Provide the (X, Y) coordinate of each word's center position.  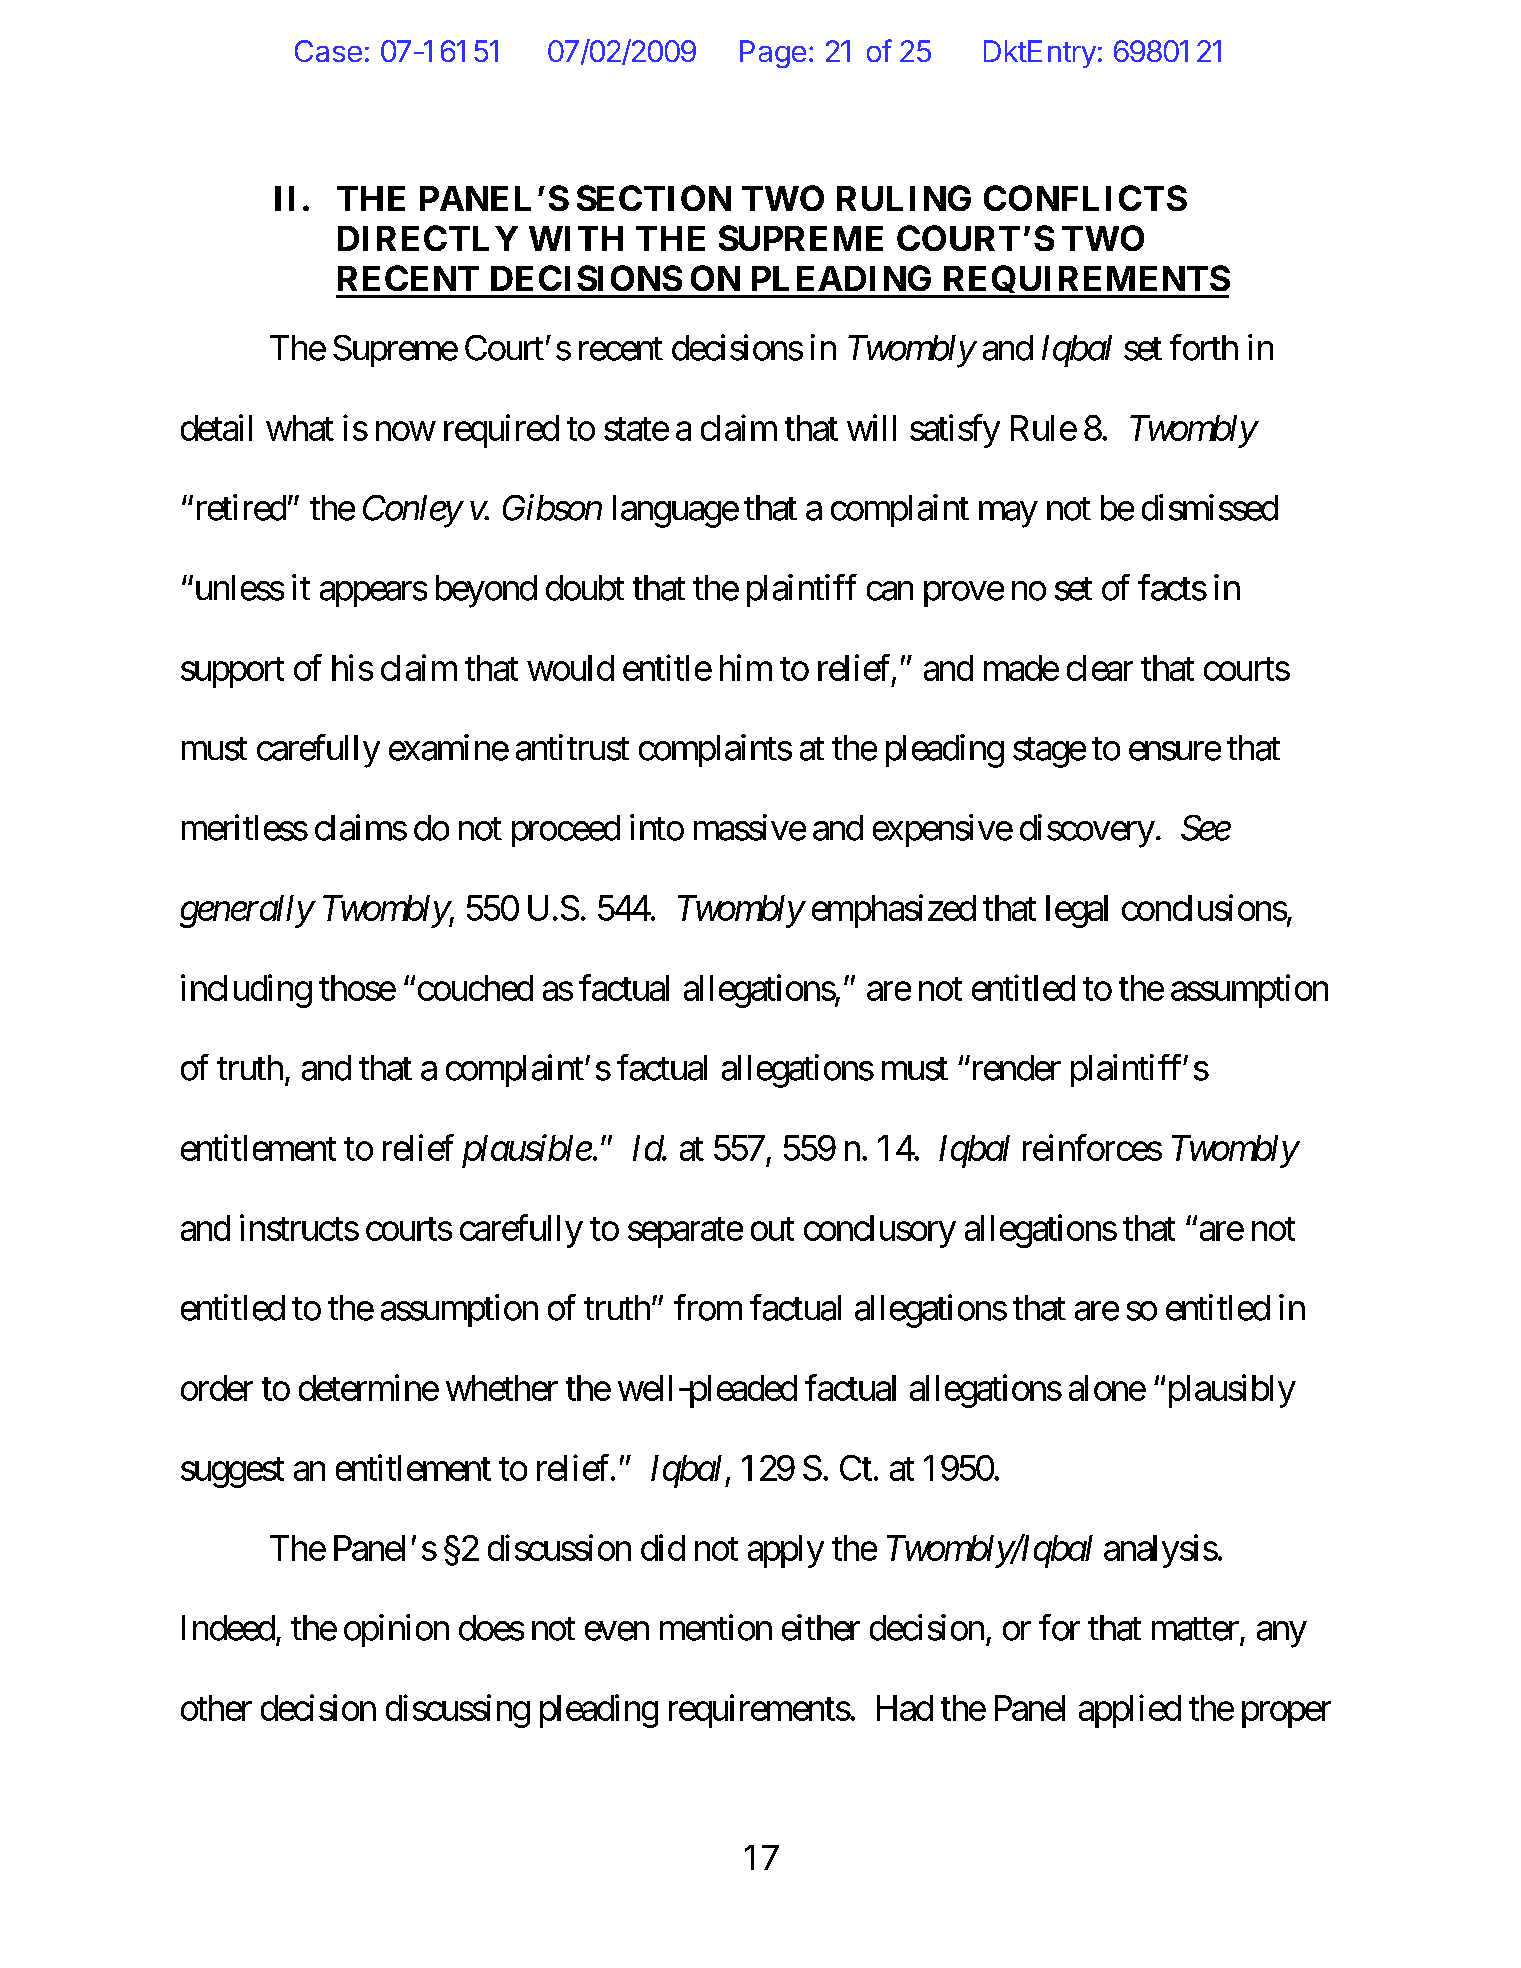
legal (1077, 911)
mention (716, 1627)
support (232, 673)
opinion (396, 1630)
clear (1100, 668)
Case (328, 51)
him (746, 667)
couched (475, 988)
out (772, 1229)
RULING (904, 198)
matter (1195, 1629)
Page (773, 54)
